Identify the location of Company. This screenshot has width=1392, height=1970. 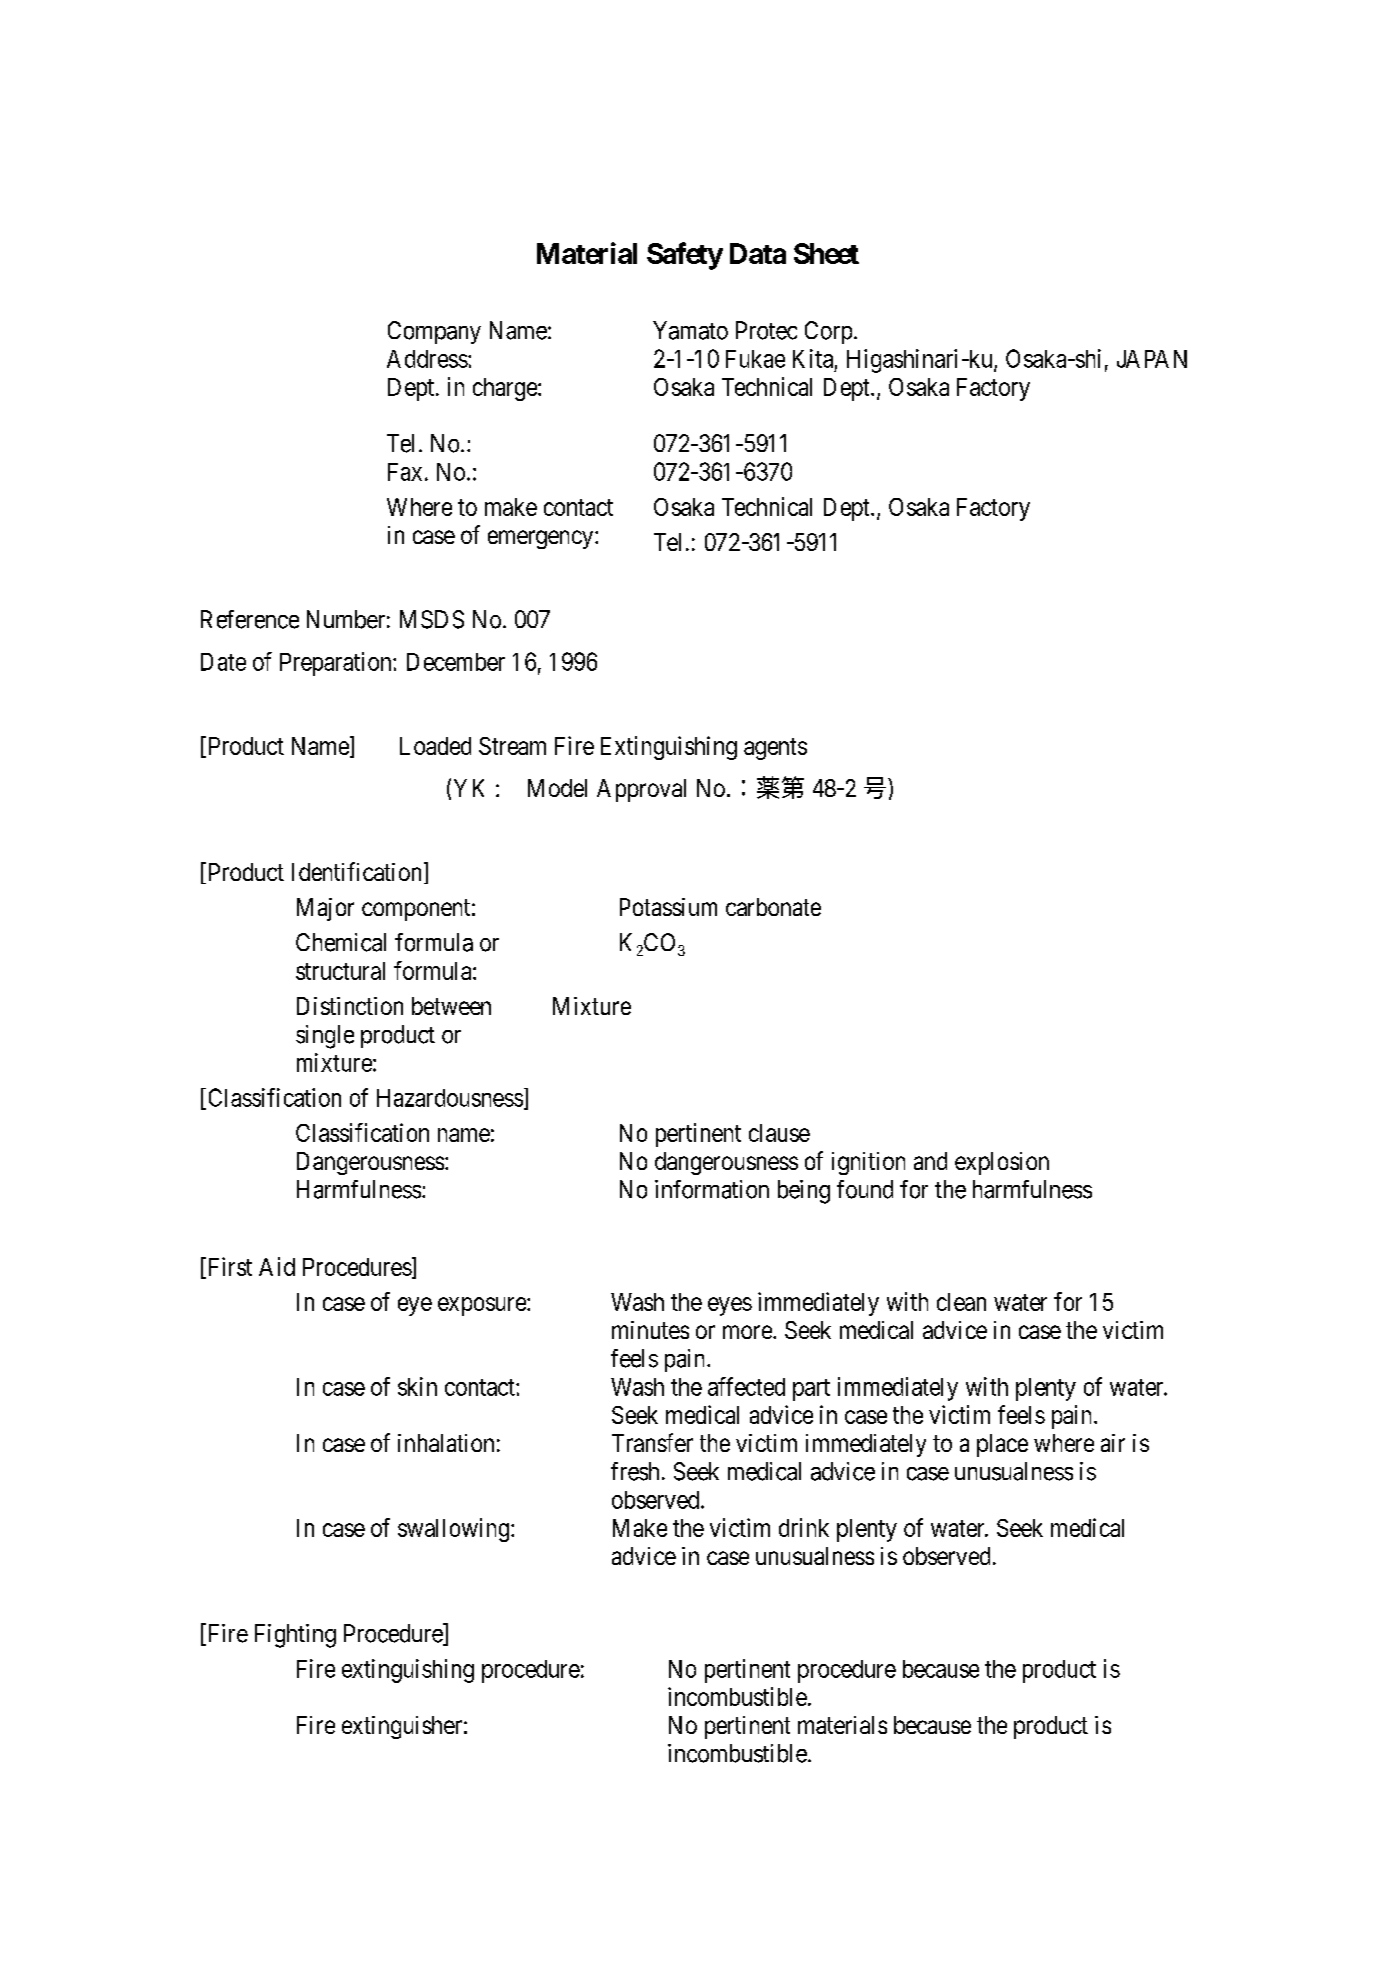
(434, 332).
